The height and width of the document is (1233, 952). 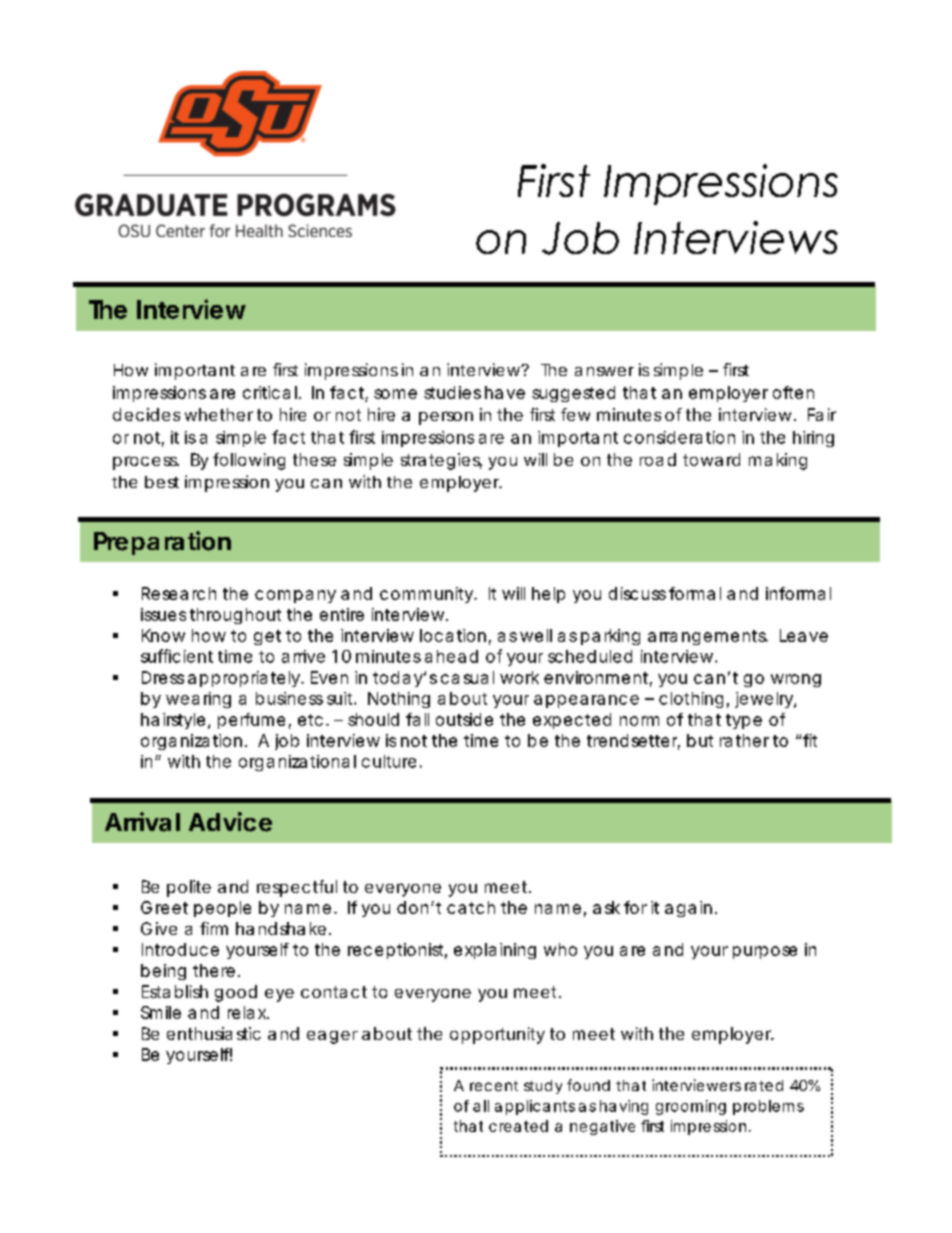 I want to click on enthusiastic, so click(x=214, y=1033).
